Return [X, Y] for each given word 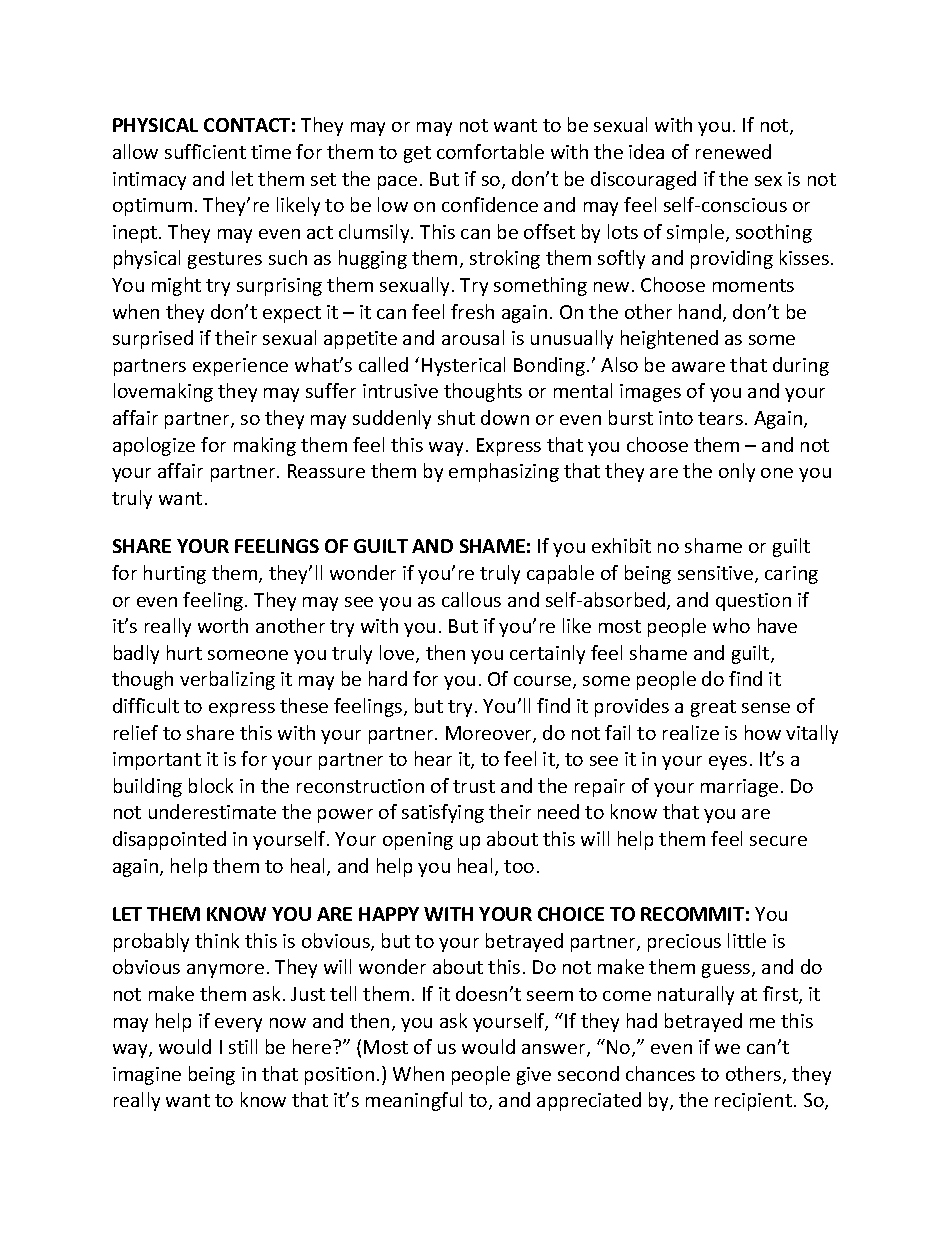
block [211, 785]
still [243, 1046]
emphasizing [504, 472]
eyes [728, 763]
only [737, 472]
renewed [733, 151]
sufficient [205, 151]
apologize [154, 446]
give [534, 1076]
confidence [490, 204]
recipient [753, 1102]
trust [474, 786]
